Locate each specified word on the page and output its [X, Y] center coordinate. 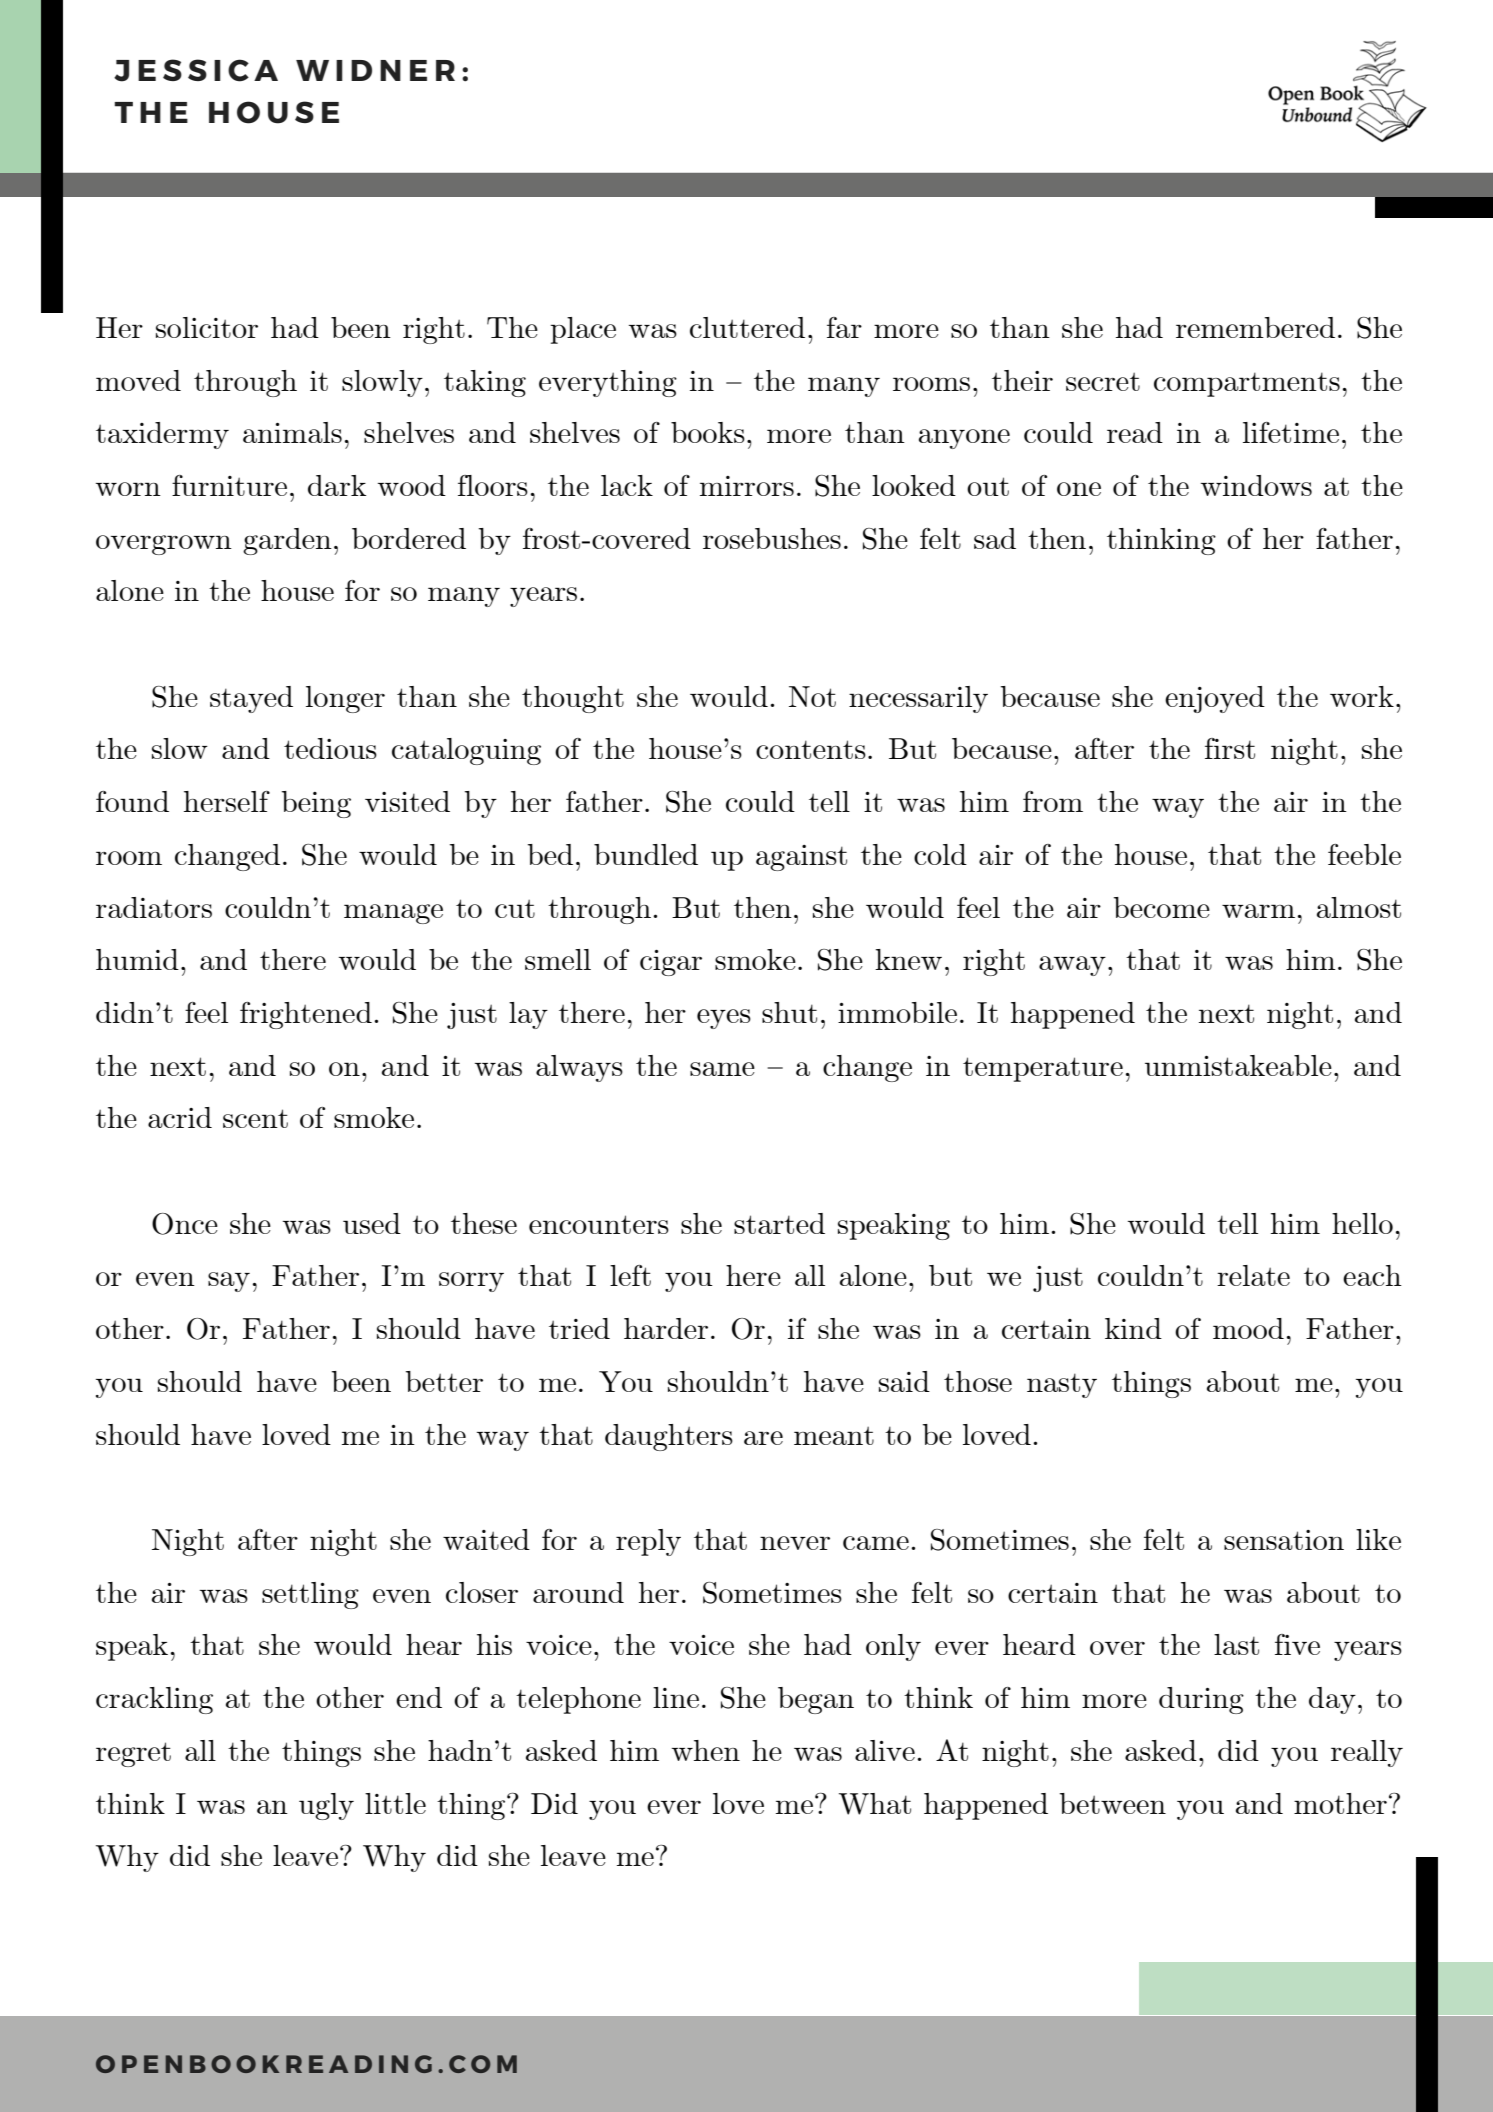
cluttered [747, 327]
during [1201, 1700]
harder [666, 1328]
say [229, 1282]
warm [1258, 911]
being [316, 804]
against [801, 858]
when [706, 1750]
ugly [326, 1806]
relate [1253, 1275]
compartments [1247, 384]
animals [292, 432]
